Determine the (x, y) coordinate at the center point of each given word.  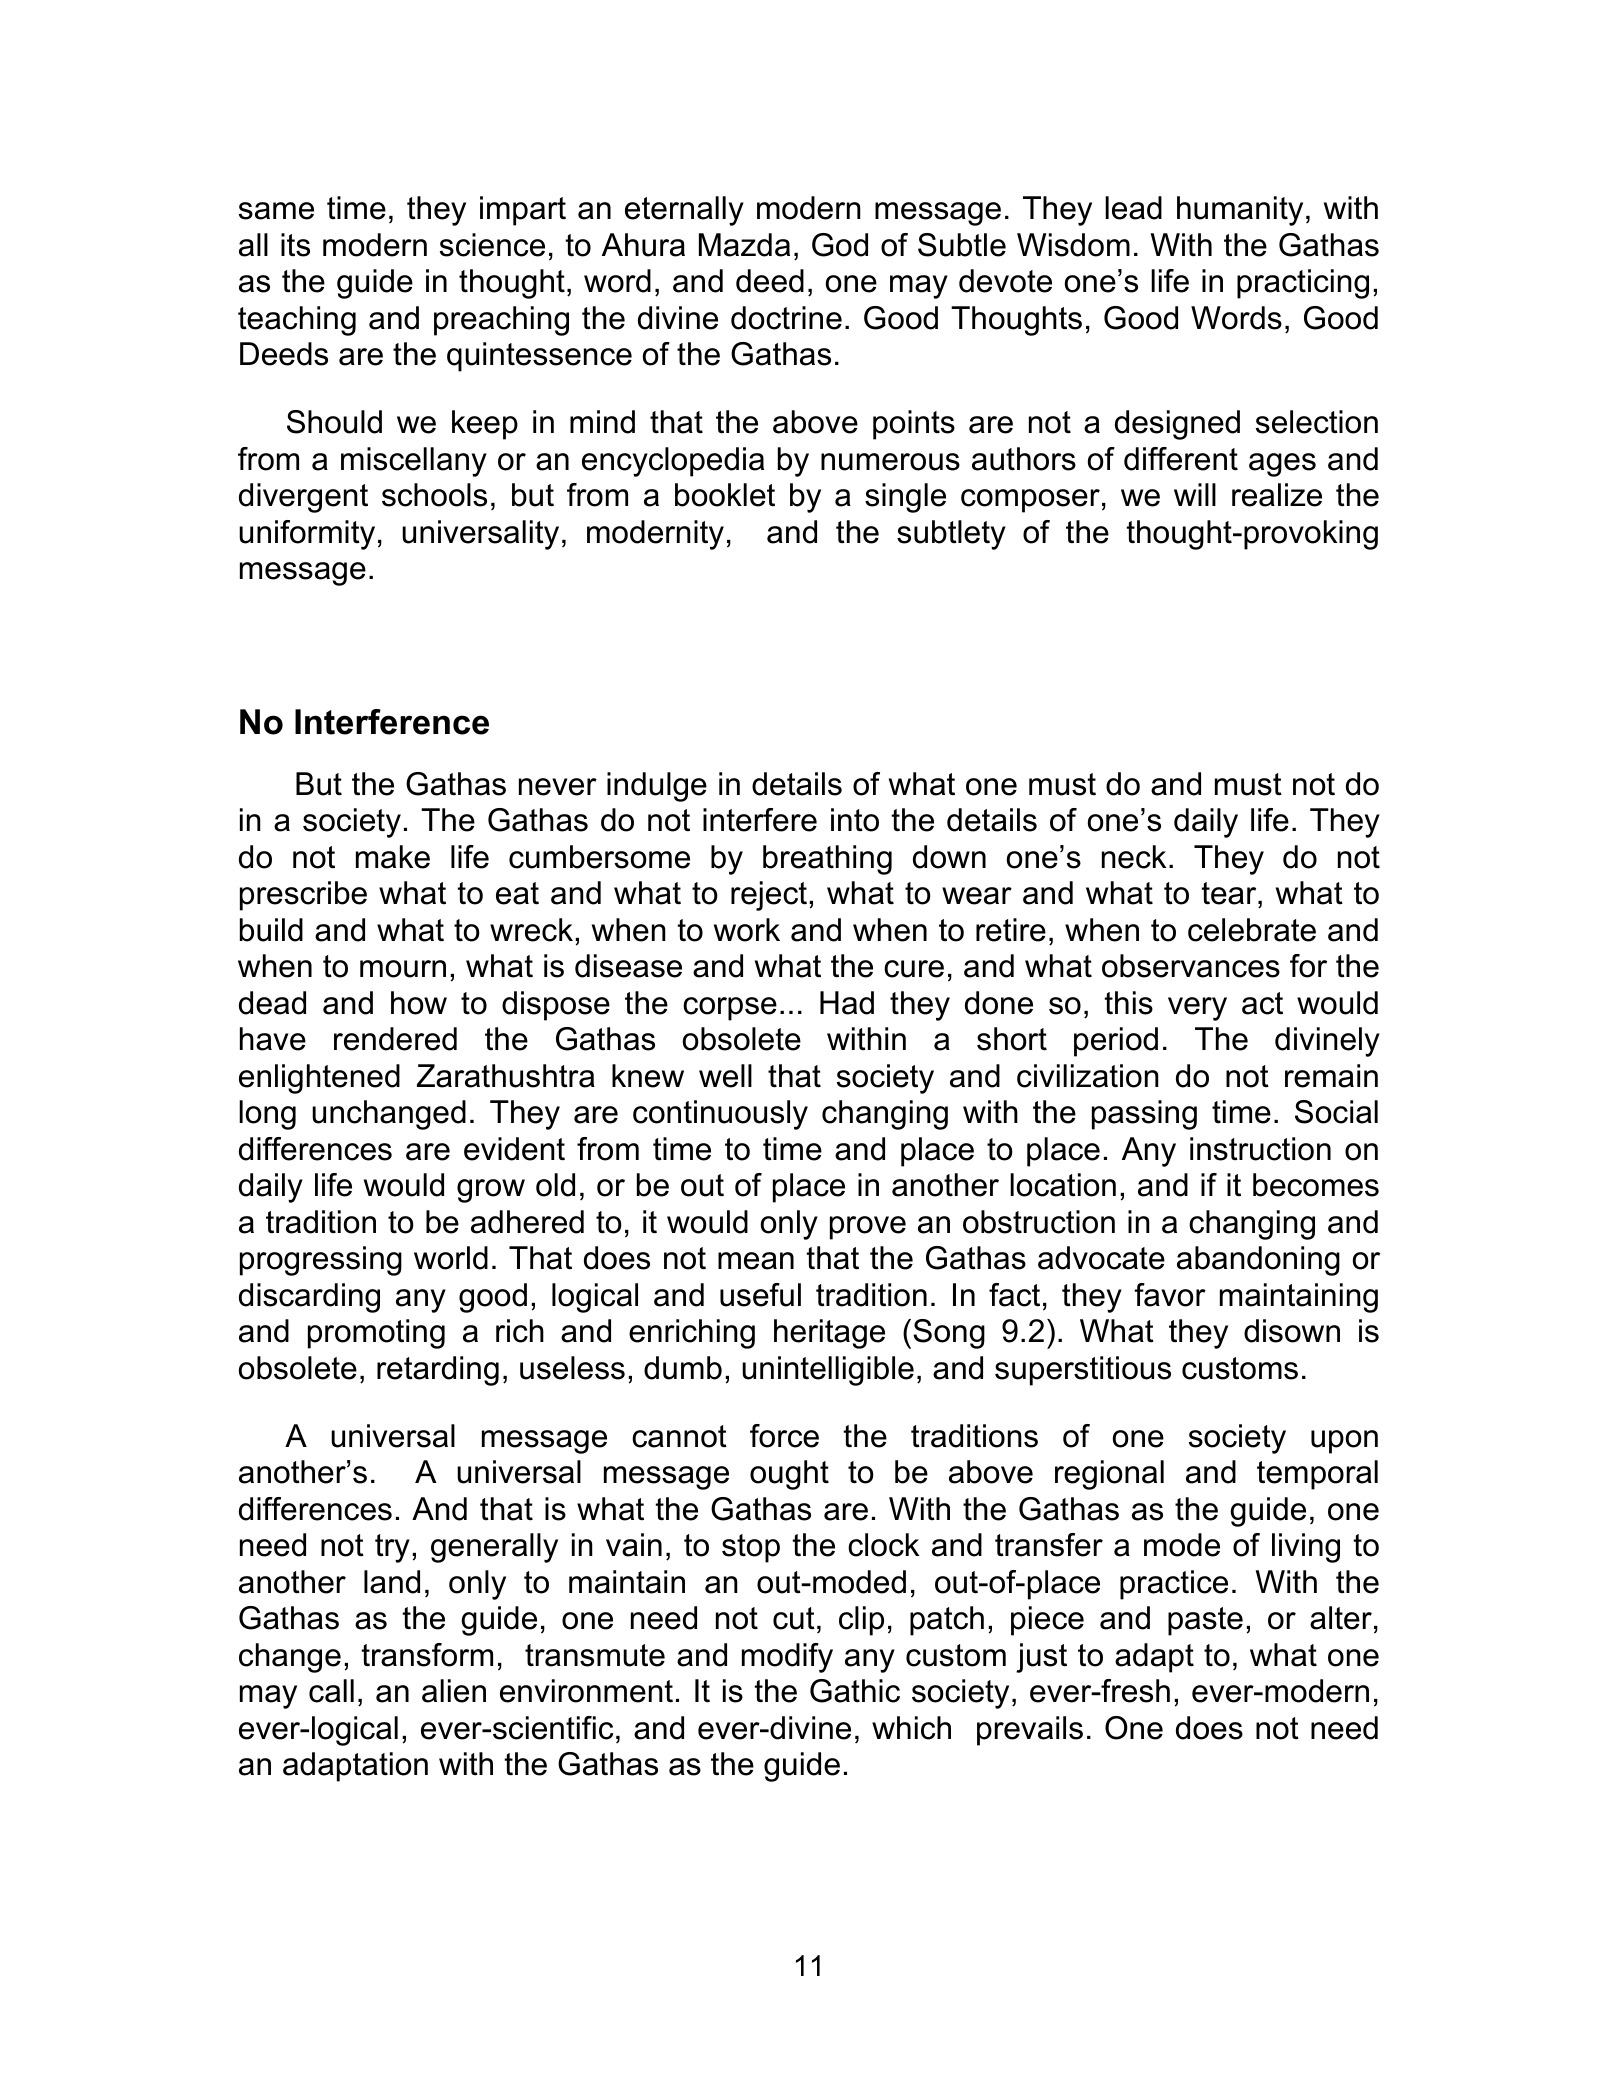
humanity (1240, 211)
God (840, 245)
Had (847, 1003)
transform (427, 1655)
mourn (403, 969)
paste (1205, 1621)
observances (1191, 966)
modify (787, 1658)
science (492, 245)
